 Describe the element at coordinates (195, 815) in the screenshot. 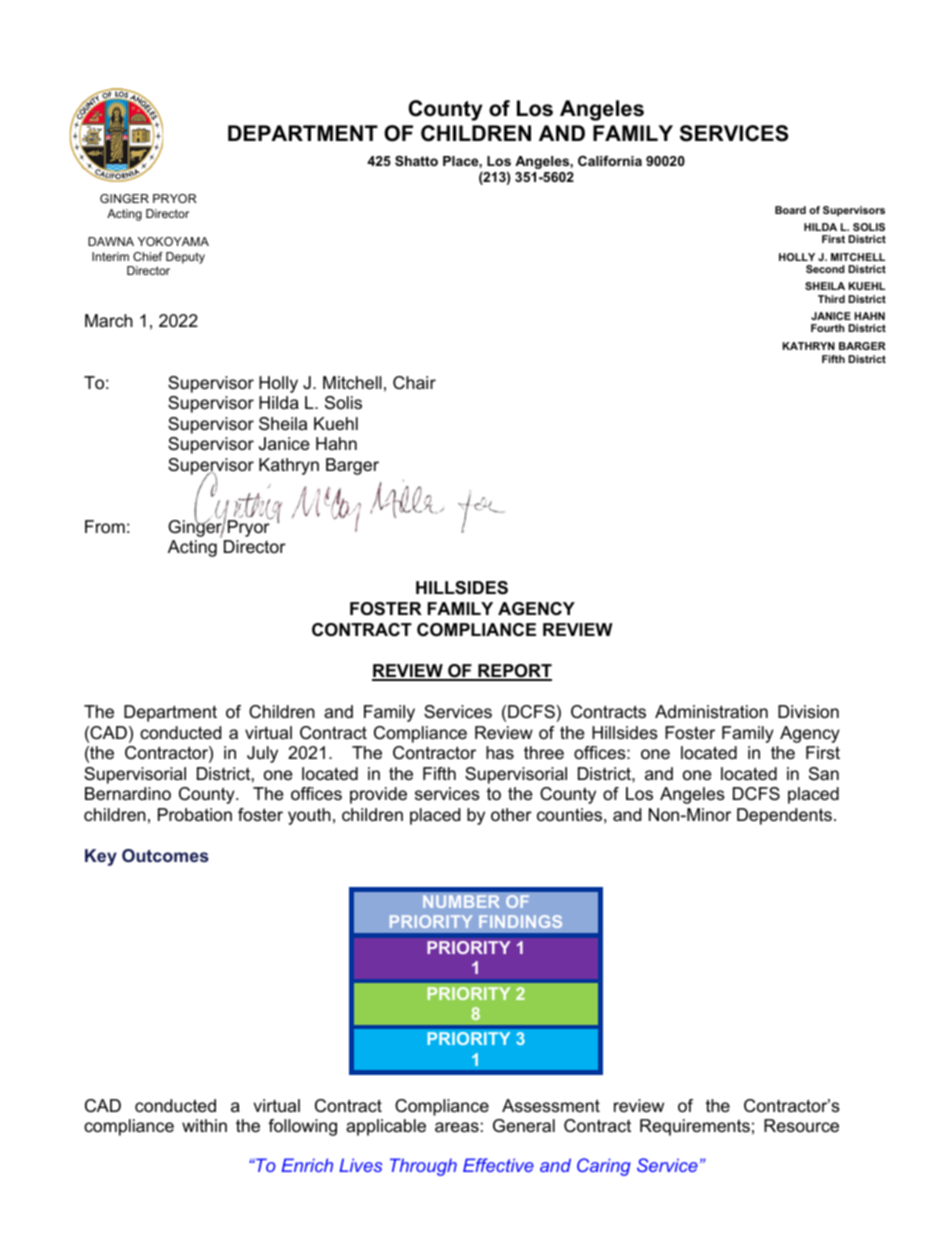

I see `Probation` at that location.
